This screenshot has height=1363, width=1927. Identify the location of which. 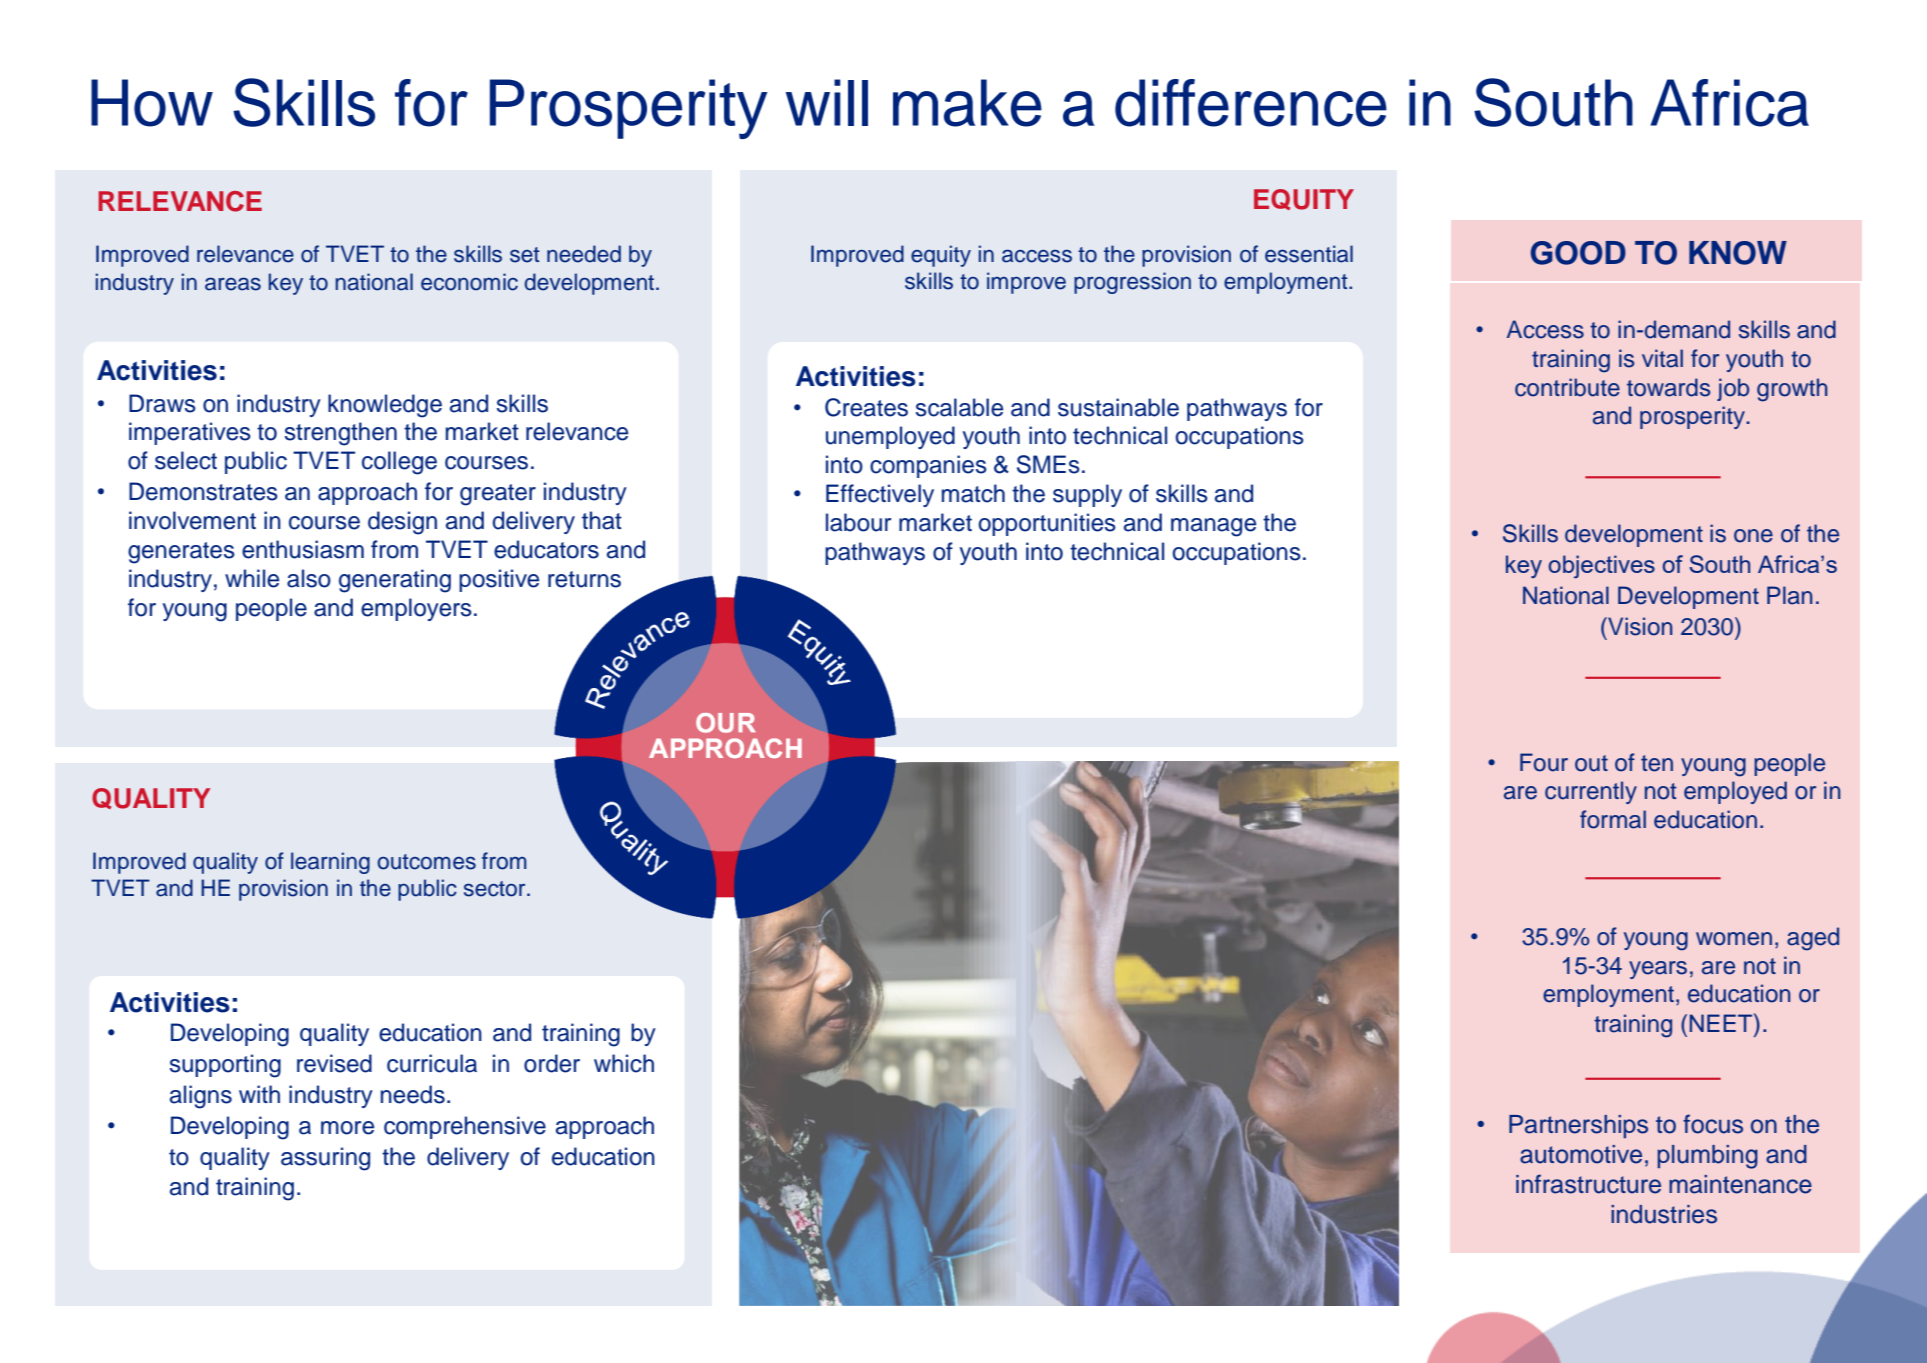
(624, 1063).
